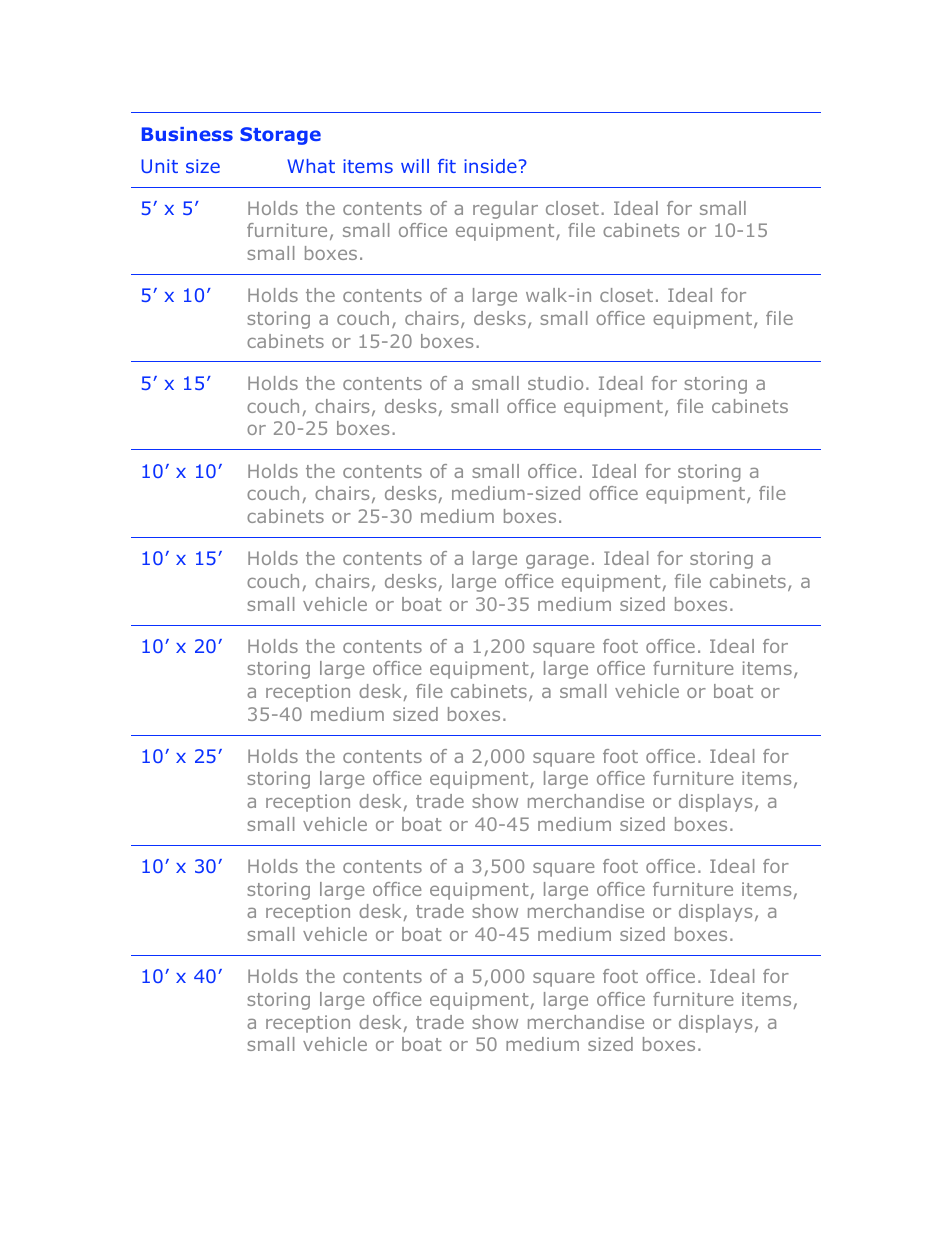 This page has width=952, height=1233. I want to click on inside, so click(490, 166).
